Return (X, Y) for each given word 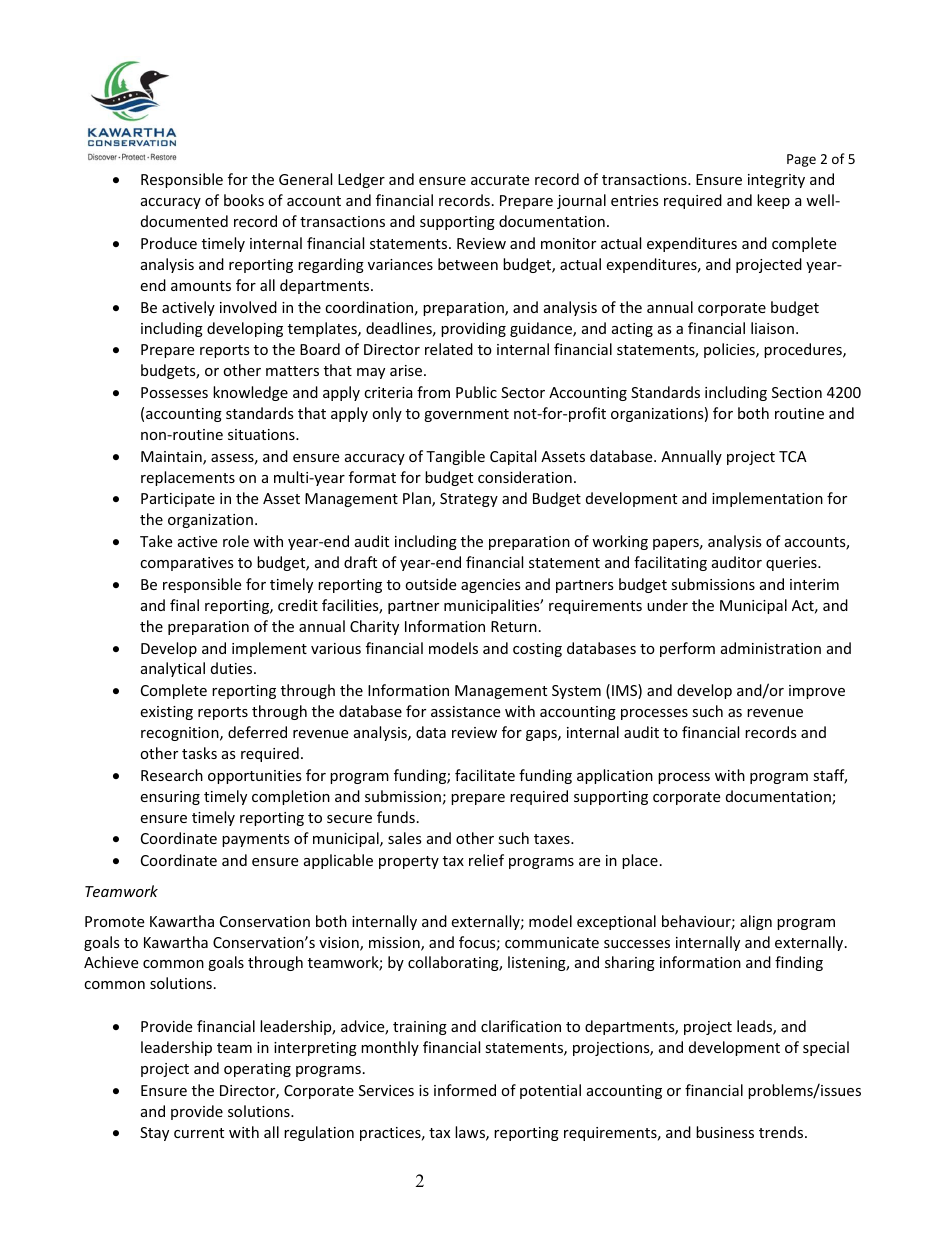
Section (797, 392)
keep (773, 201)
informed (465, 1090)
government (466, 415)
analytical (173, 669)
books (244, 200)
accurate (500, 180)
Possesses (174, 392)
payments (256, 840)
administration (771, 648)
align (756, 922)
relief (486, 860)
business (725, 1132)
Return (514, 626)
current (199, 1133)
